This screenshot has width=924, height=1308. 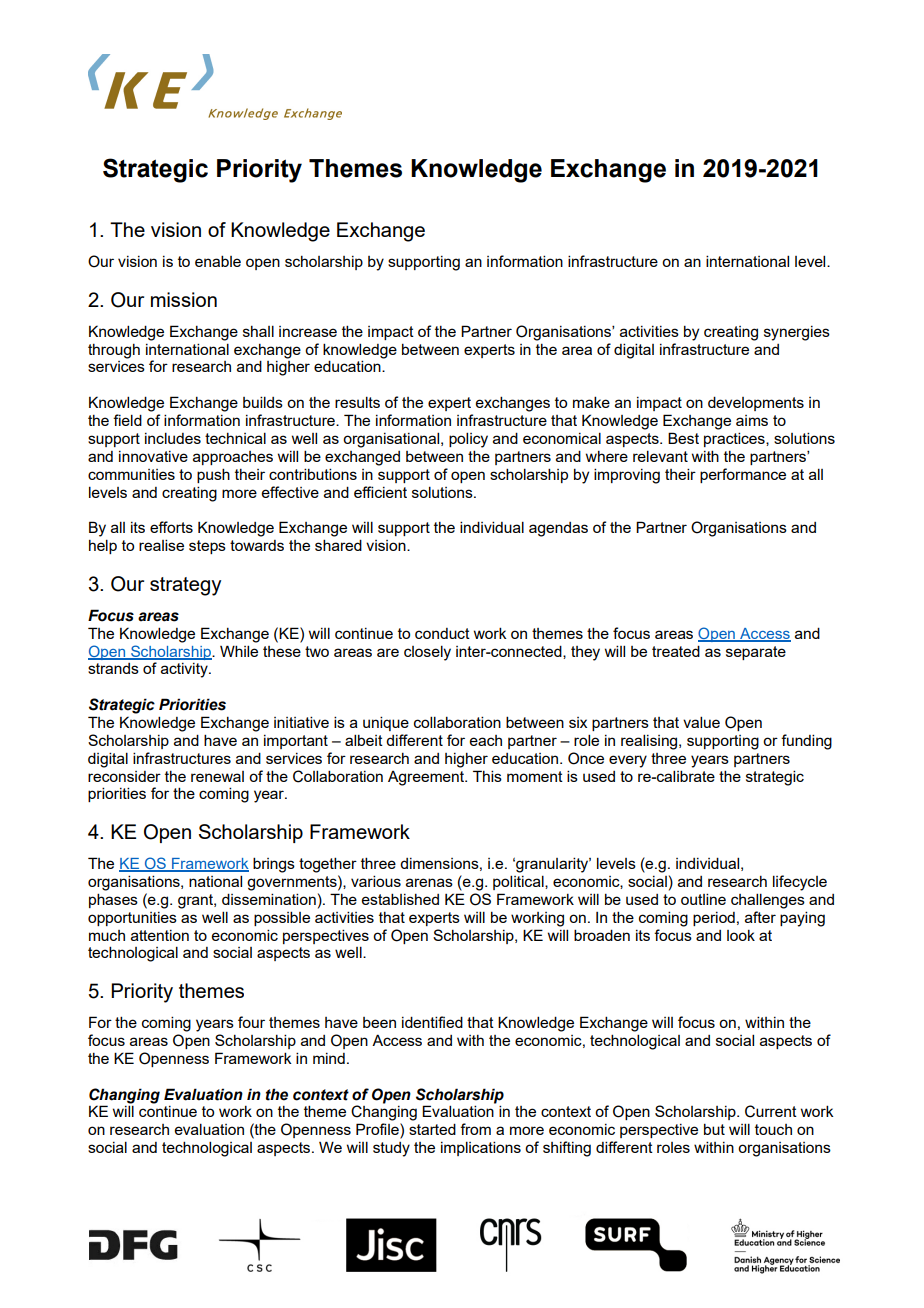 I want to click on performance, so click(x=743, y=475).
